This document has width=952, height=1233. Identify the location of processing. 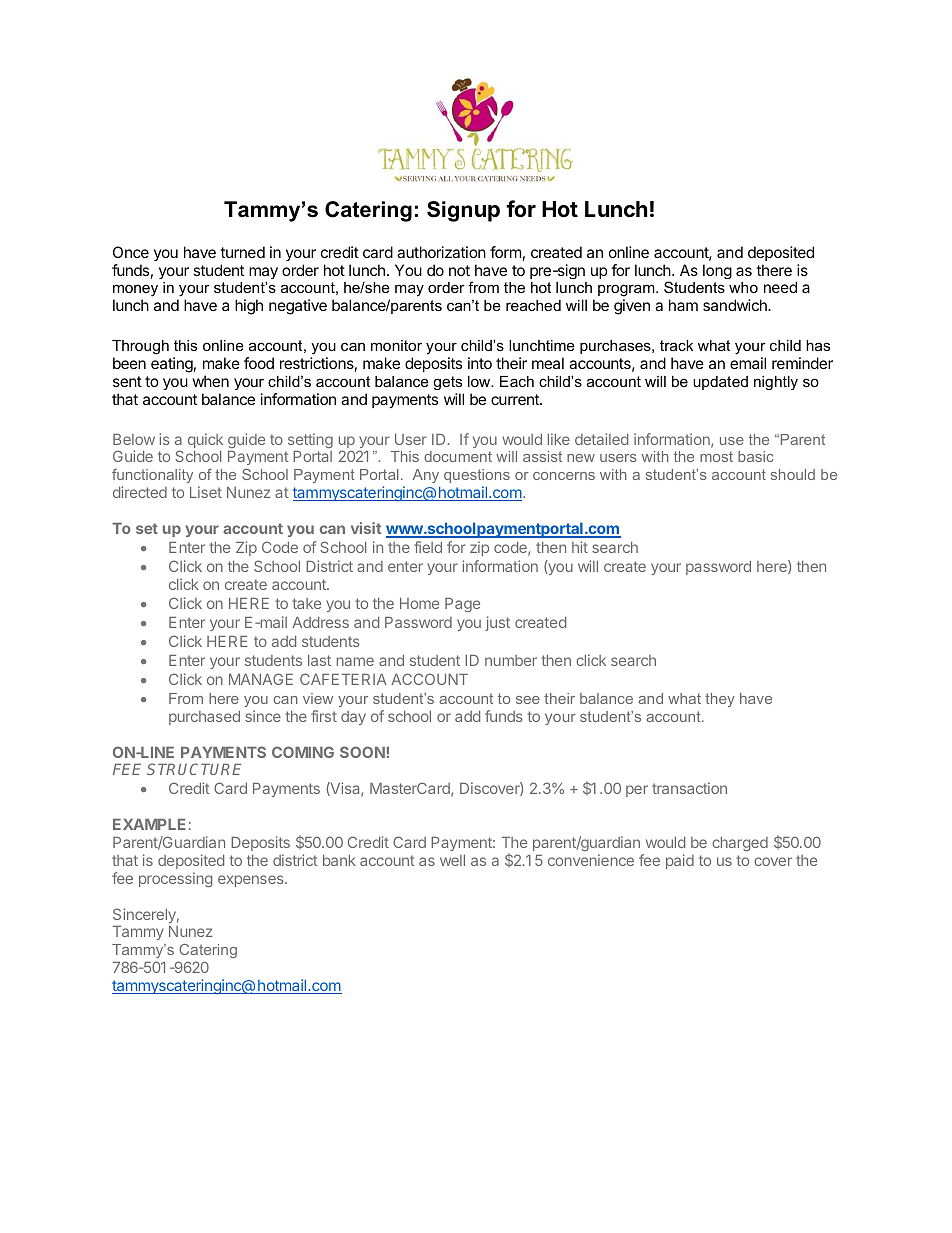
(175, 879).
